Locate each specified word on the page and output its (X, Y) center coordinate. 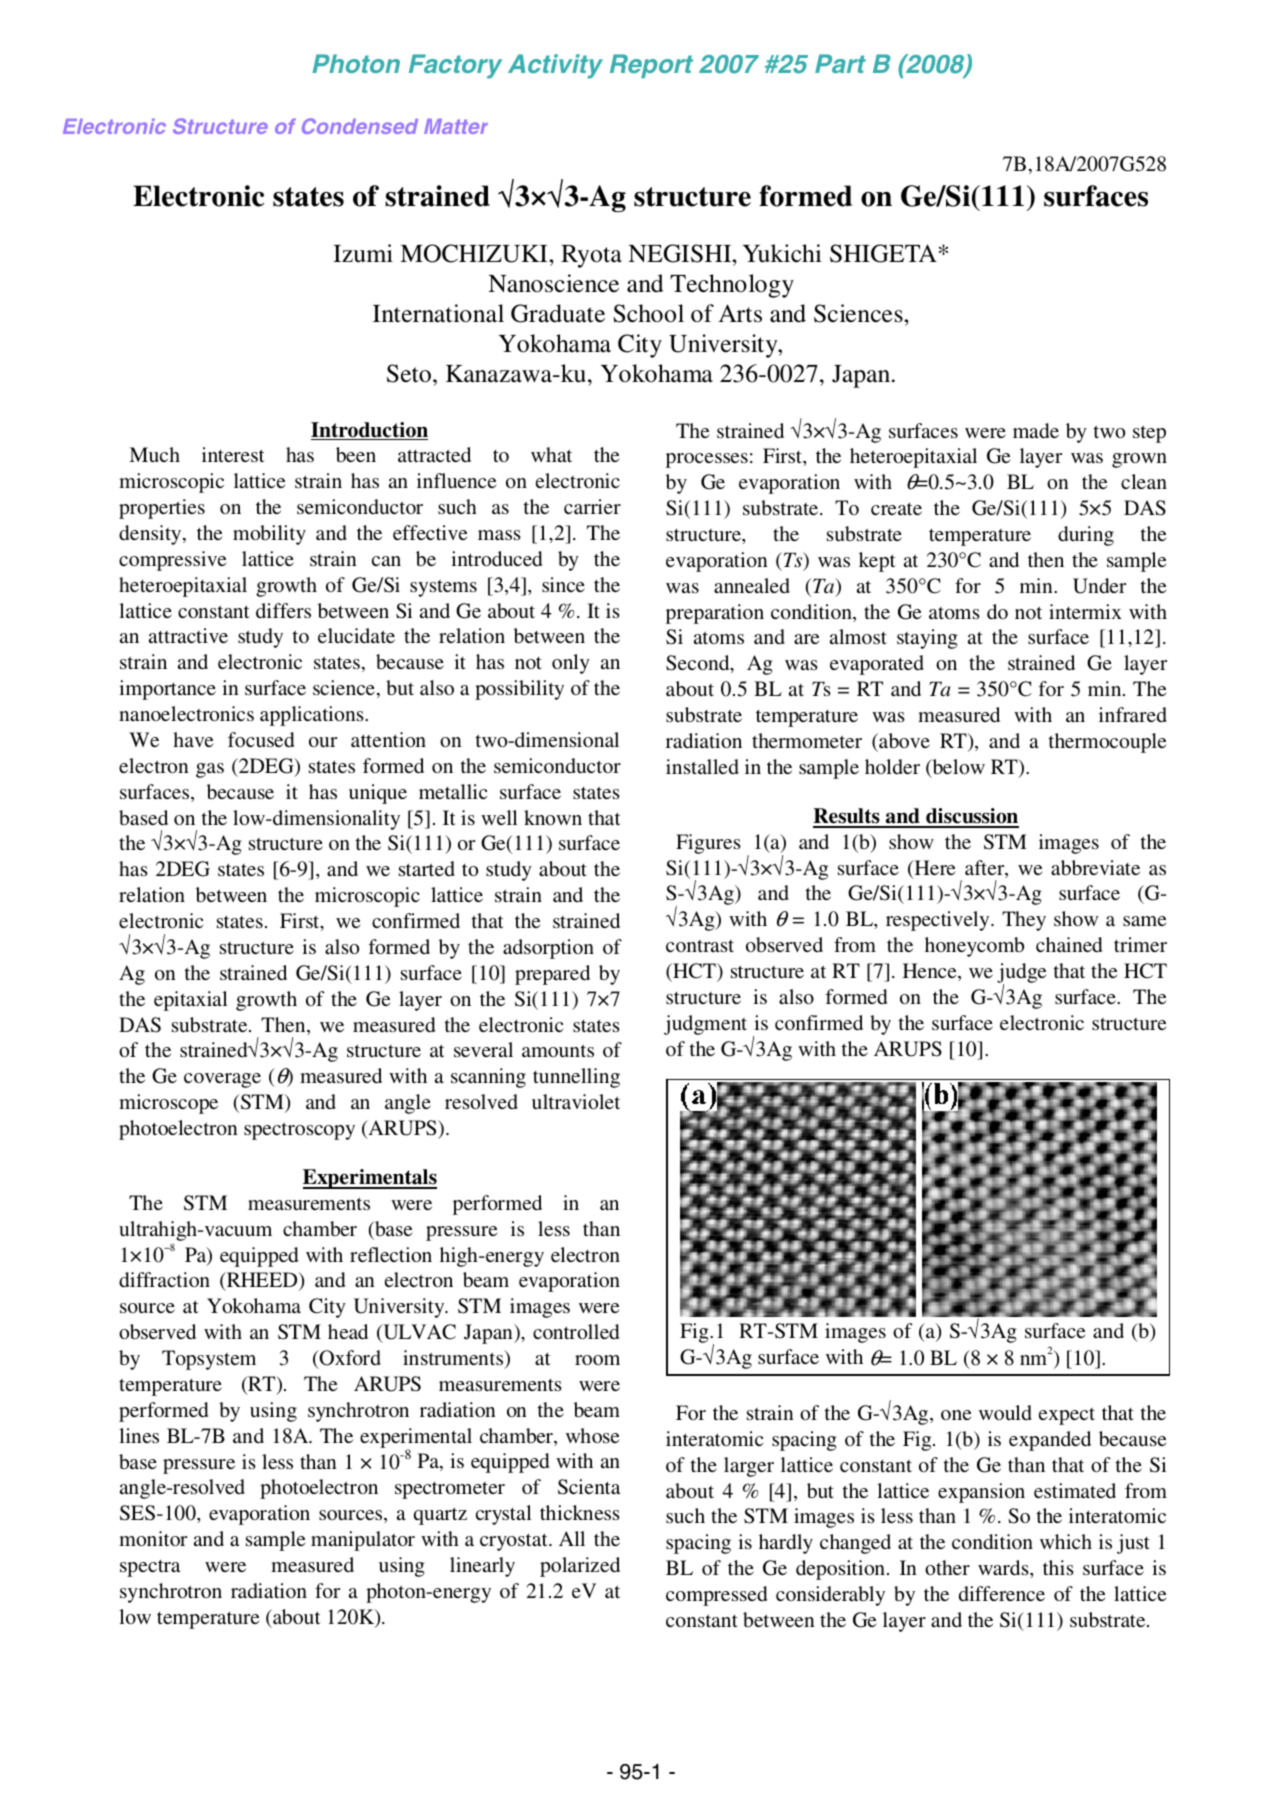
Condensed (360, 126)
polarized (580, 1567)
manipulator (363, 1541)
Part (840, 63)
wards (1004, 1567)
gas (210, 770)
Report (651, 66)
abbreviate (1095, 867)
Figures (708, 844)
